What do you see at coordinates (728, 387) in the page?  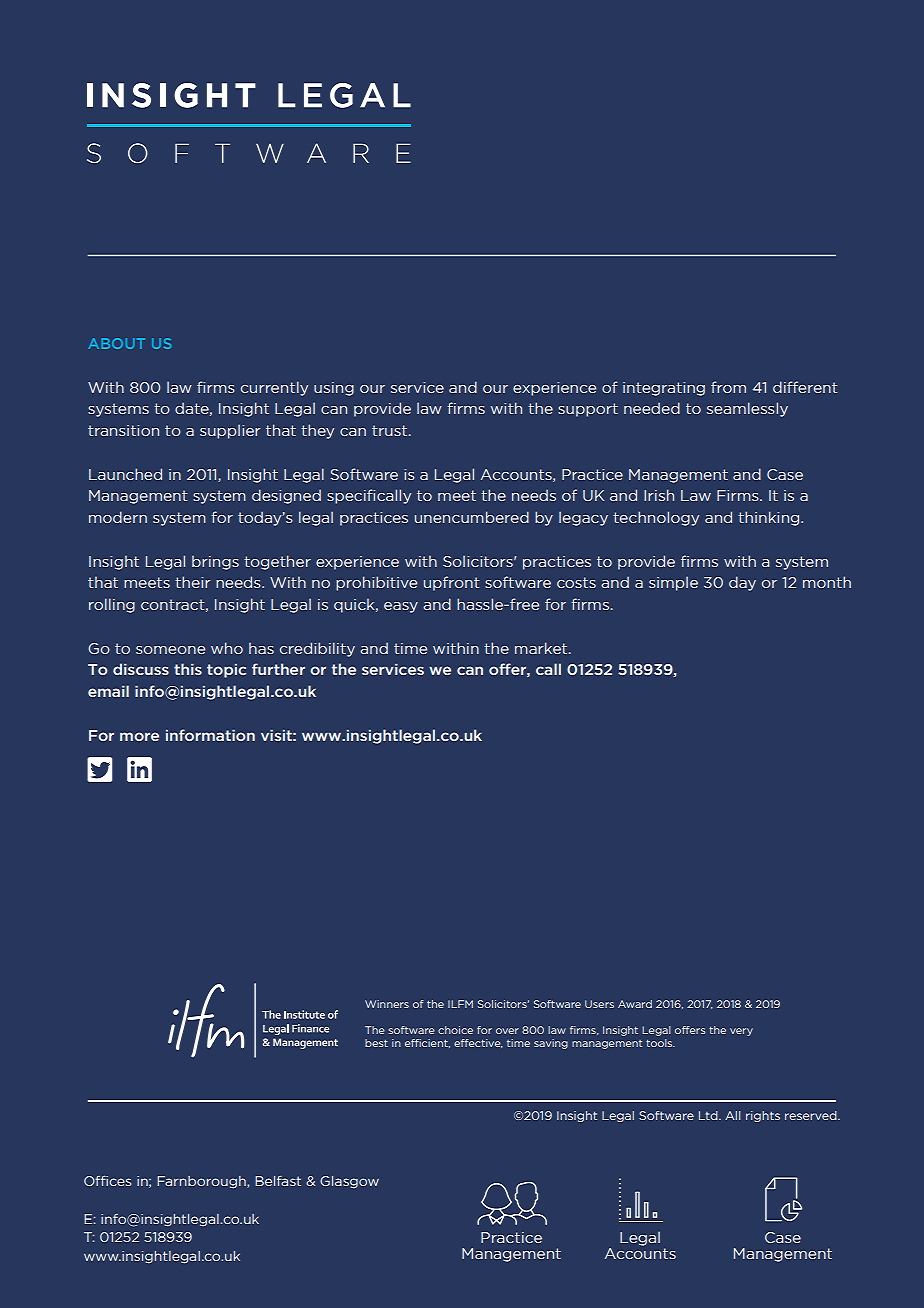 I see `from` at bounding box center [728, 387].
